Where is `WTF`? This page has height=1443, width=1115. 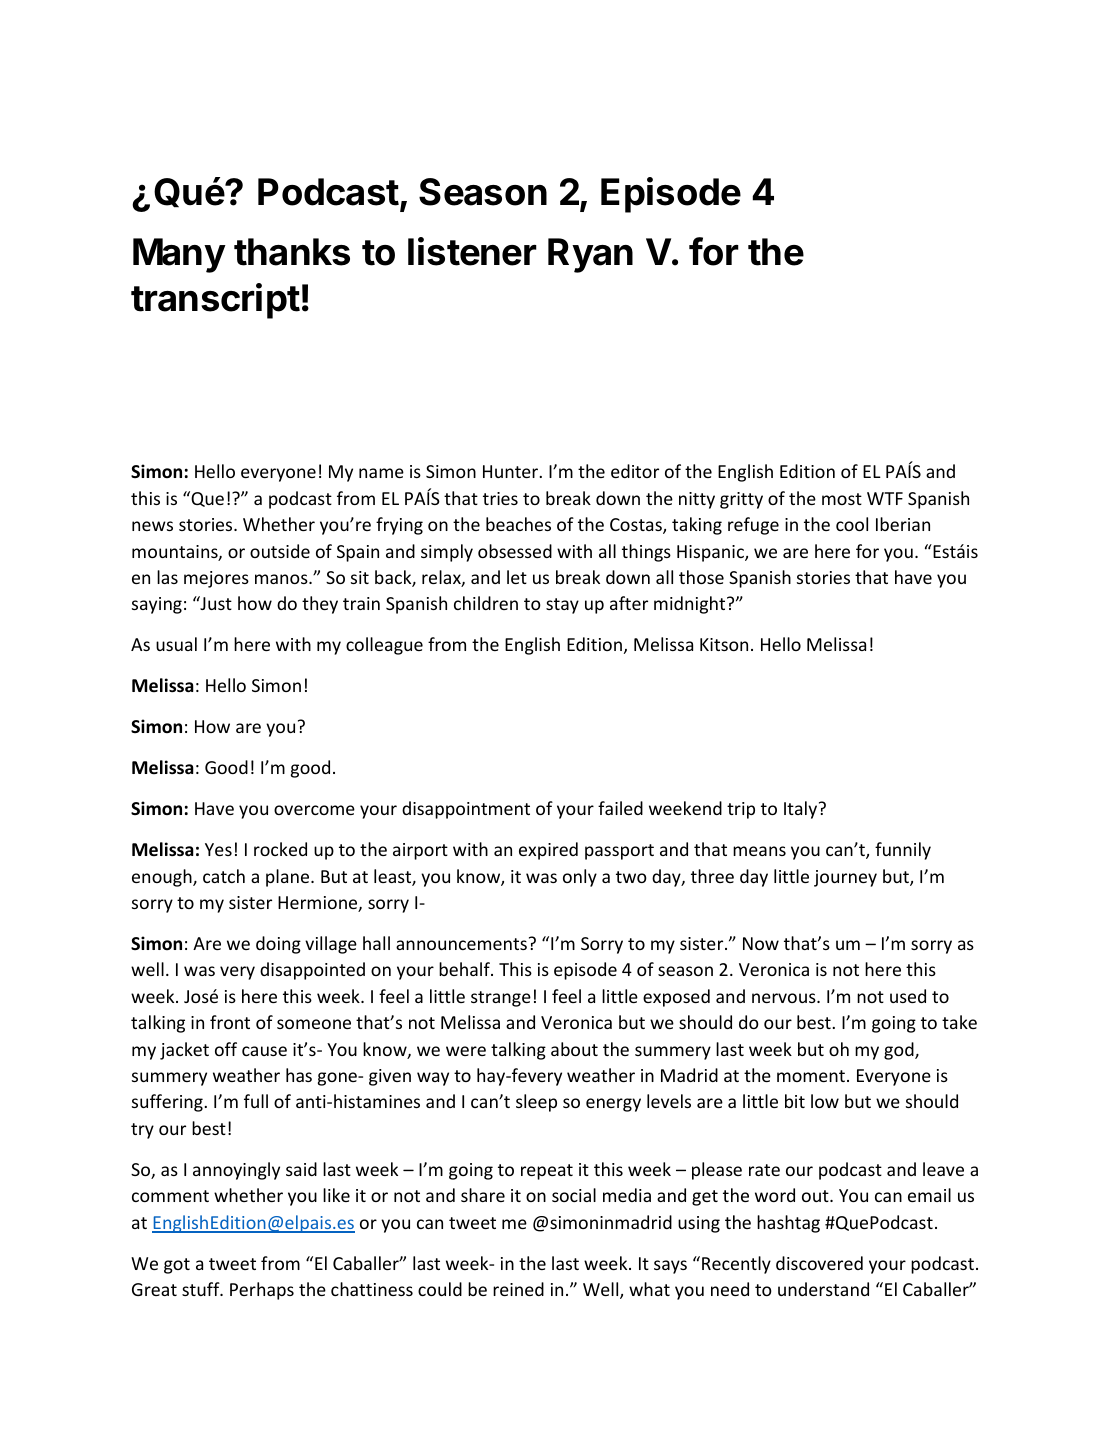 WTF is located at coordinates (885, 498).
